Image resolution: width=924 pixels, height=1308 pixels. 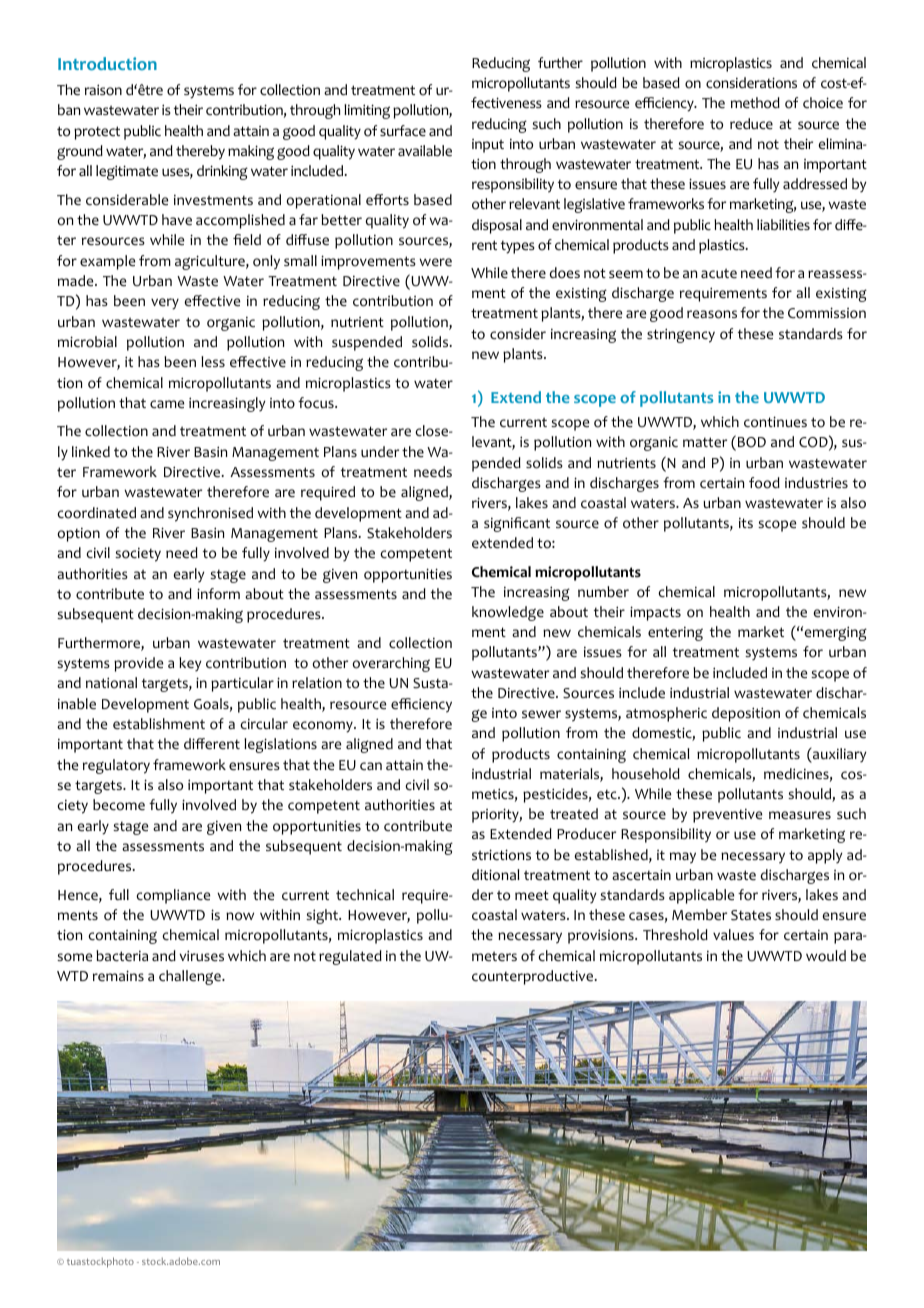 What do you see at coordinates (574, 814) in the page?
I see `treated` at bounding box center [574, 814].
